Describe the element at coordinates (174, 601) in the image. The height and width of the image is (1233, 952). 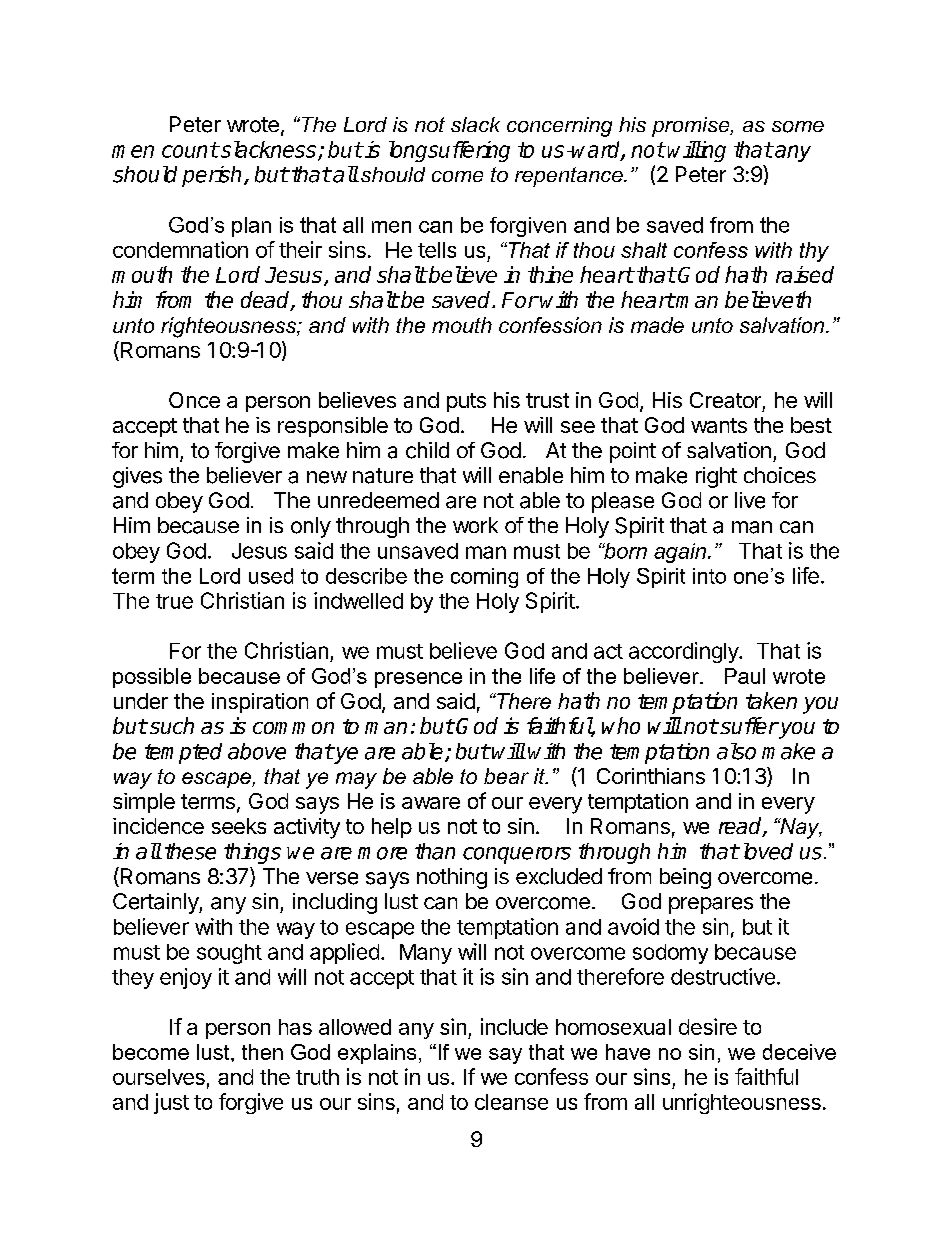
I see `true` at that location.
